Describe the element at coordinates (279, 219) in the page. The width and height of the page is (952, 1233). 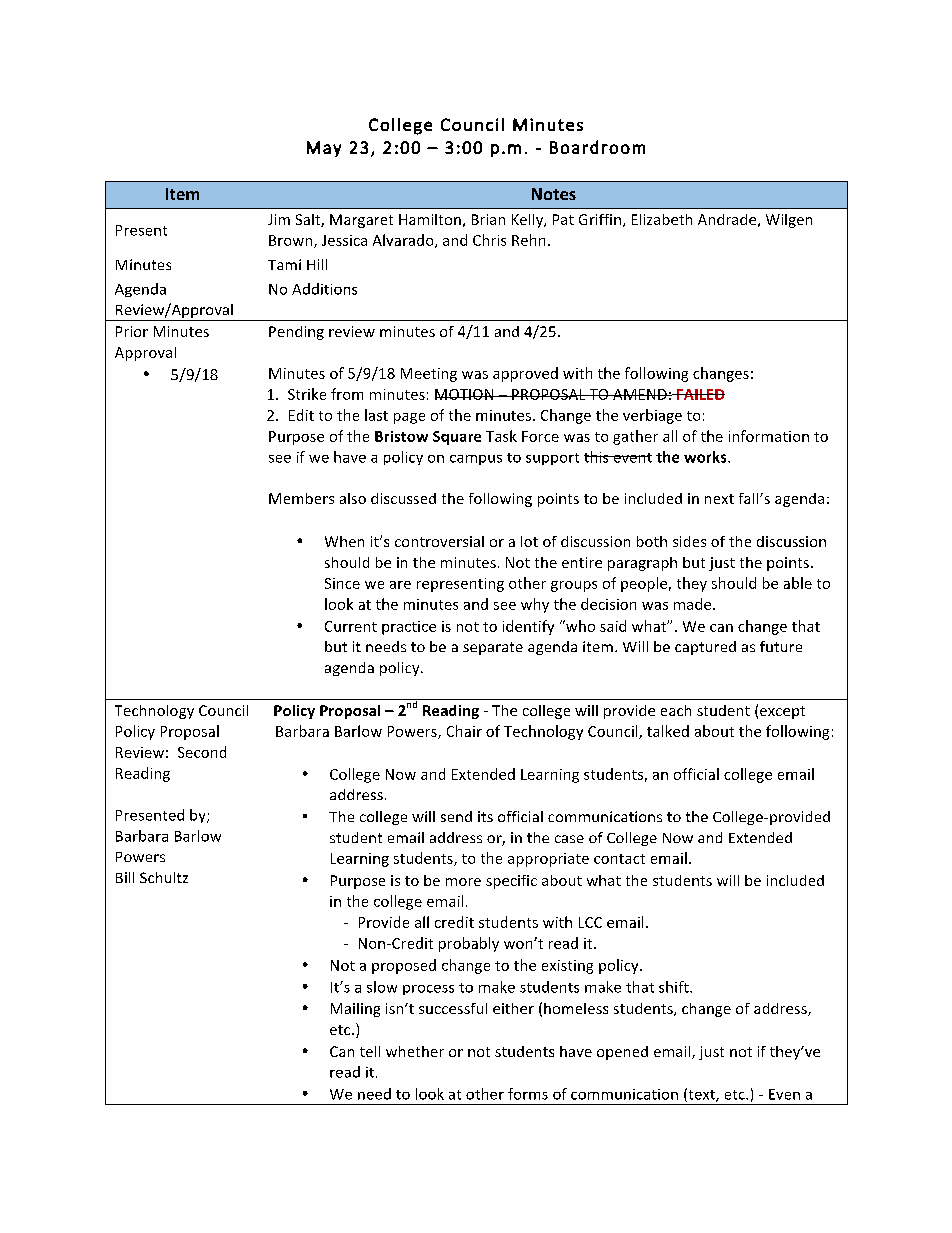
I see `Jim` at that location.
